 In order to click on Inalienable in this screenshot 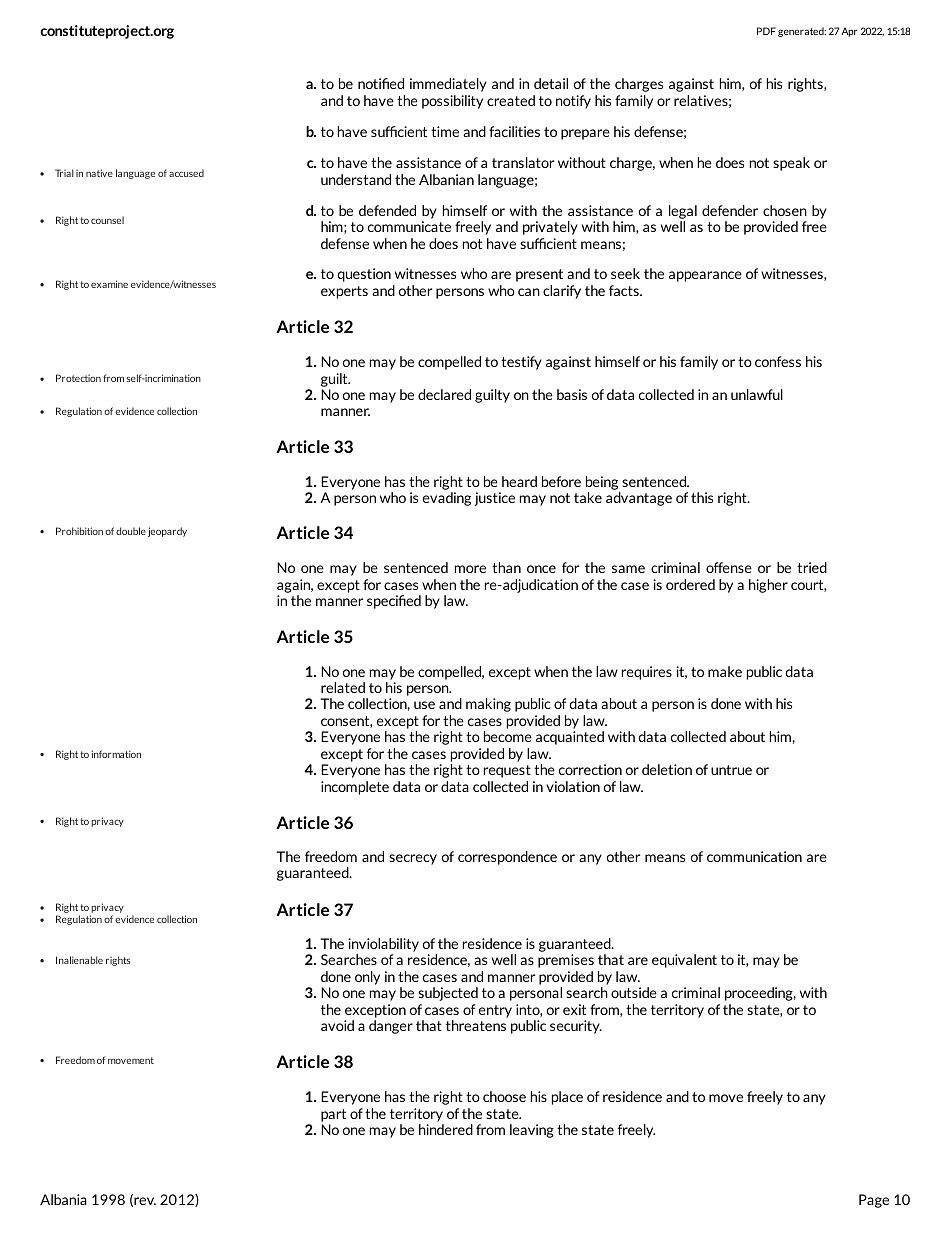, I will do `click(79, 960)`.
